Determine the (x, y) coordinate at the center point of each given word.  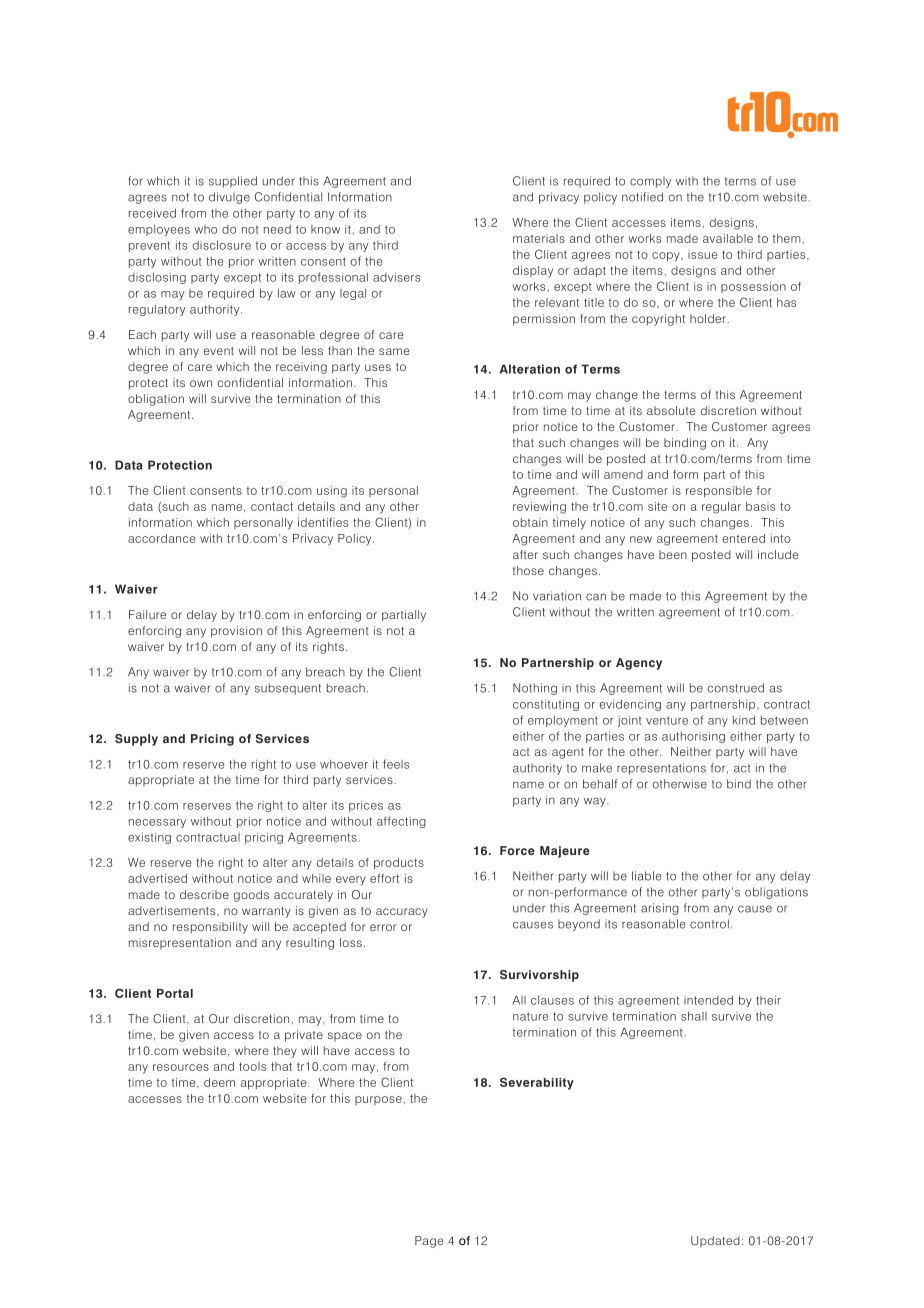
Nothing (535, 689)
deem (219, 1082)
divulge (229, 198)
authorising (693, 737)
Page (429, 1242)
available (728, 238)
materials (539, 238)
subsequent (288, 689)
